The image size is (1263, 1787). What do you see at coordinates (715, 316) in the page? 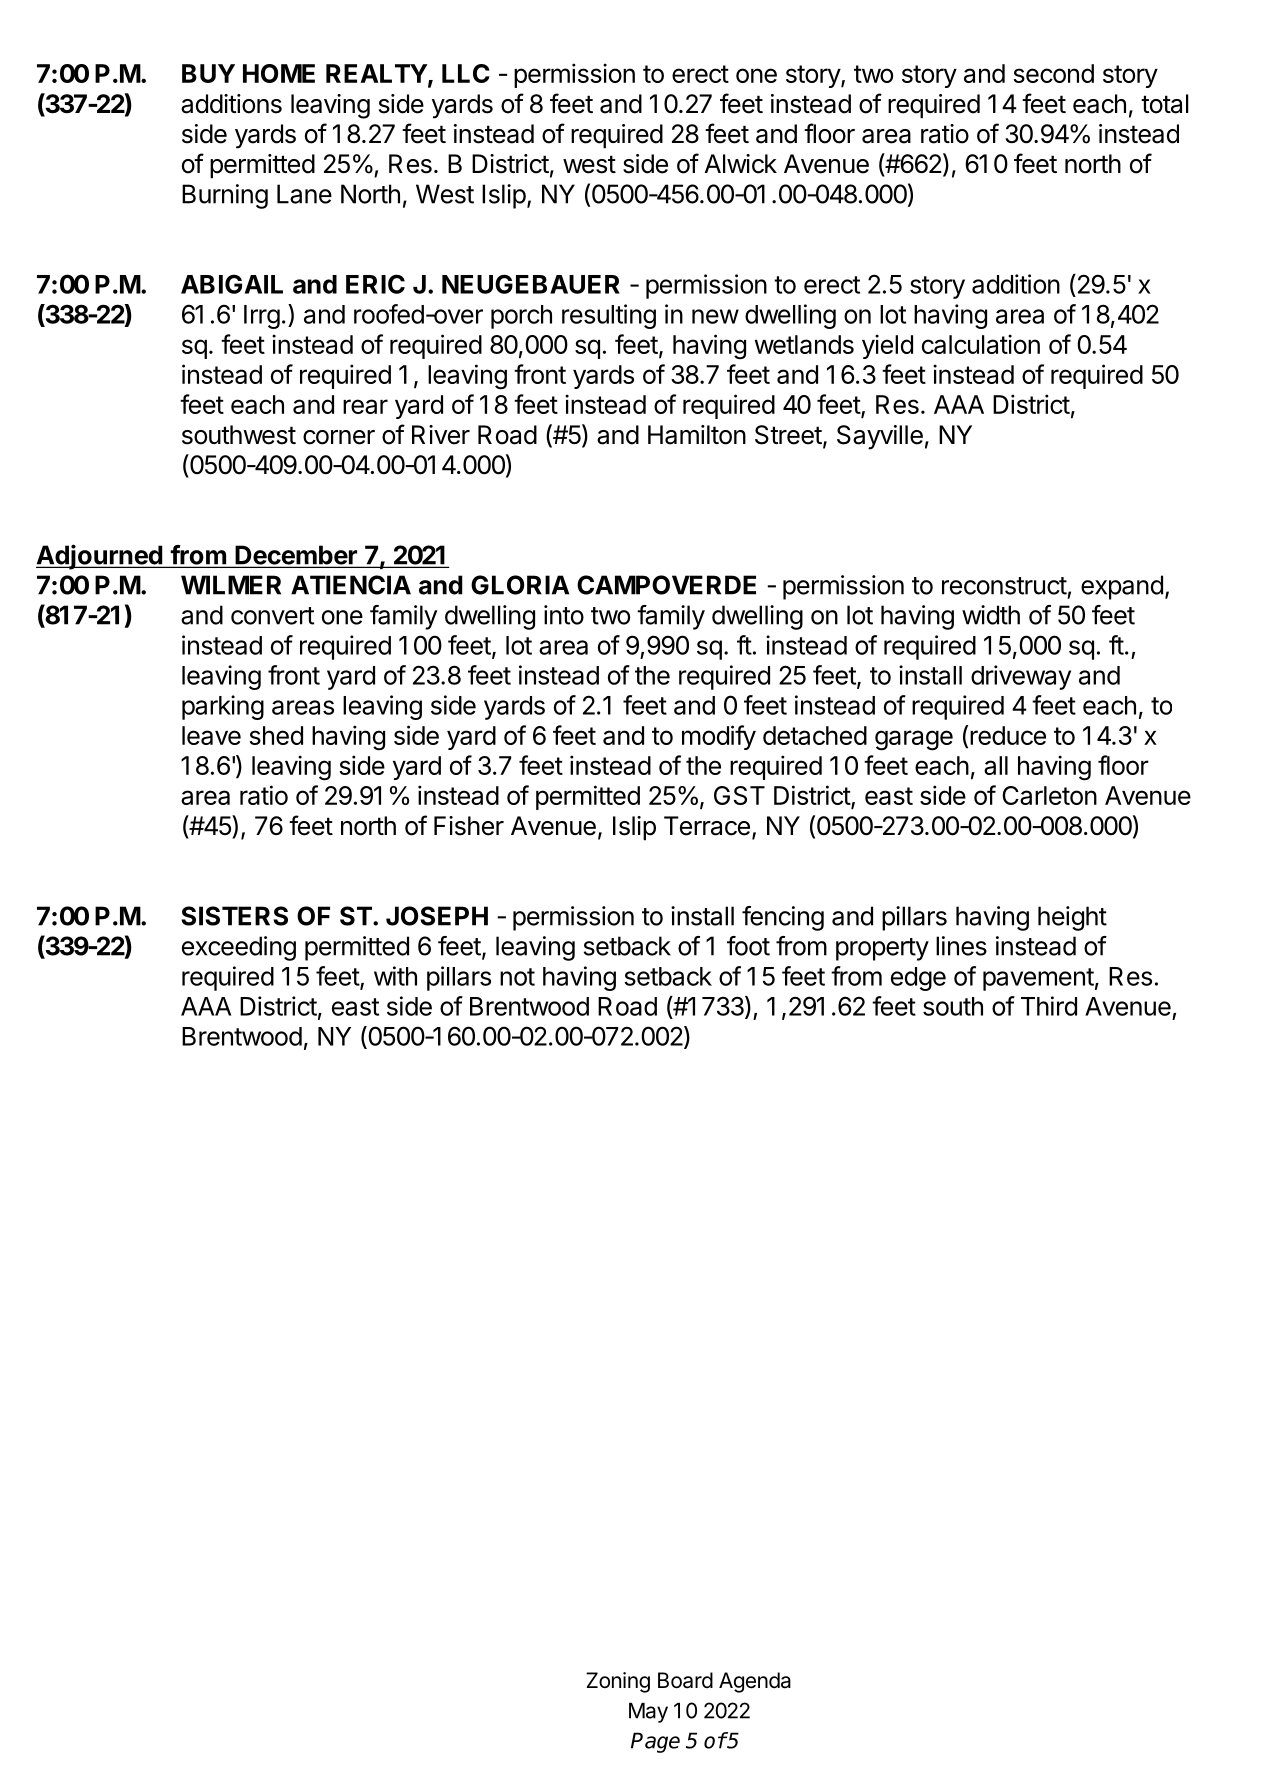
I see `new` at bounding box center [715, 316].
